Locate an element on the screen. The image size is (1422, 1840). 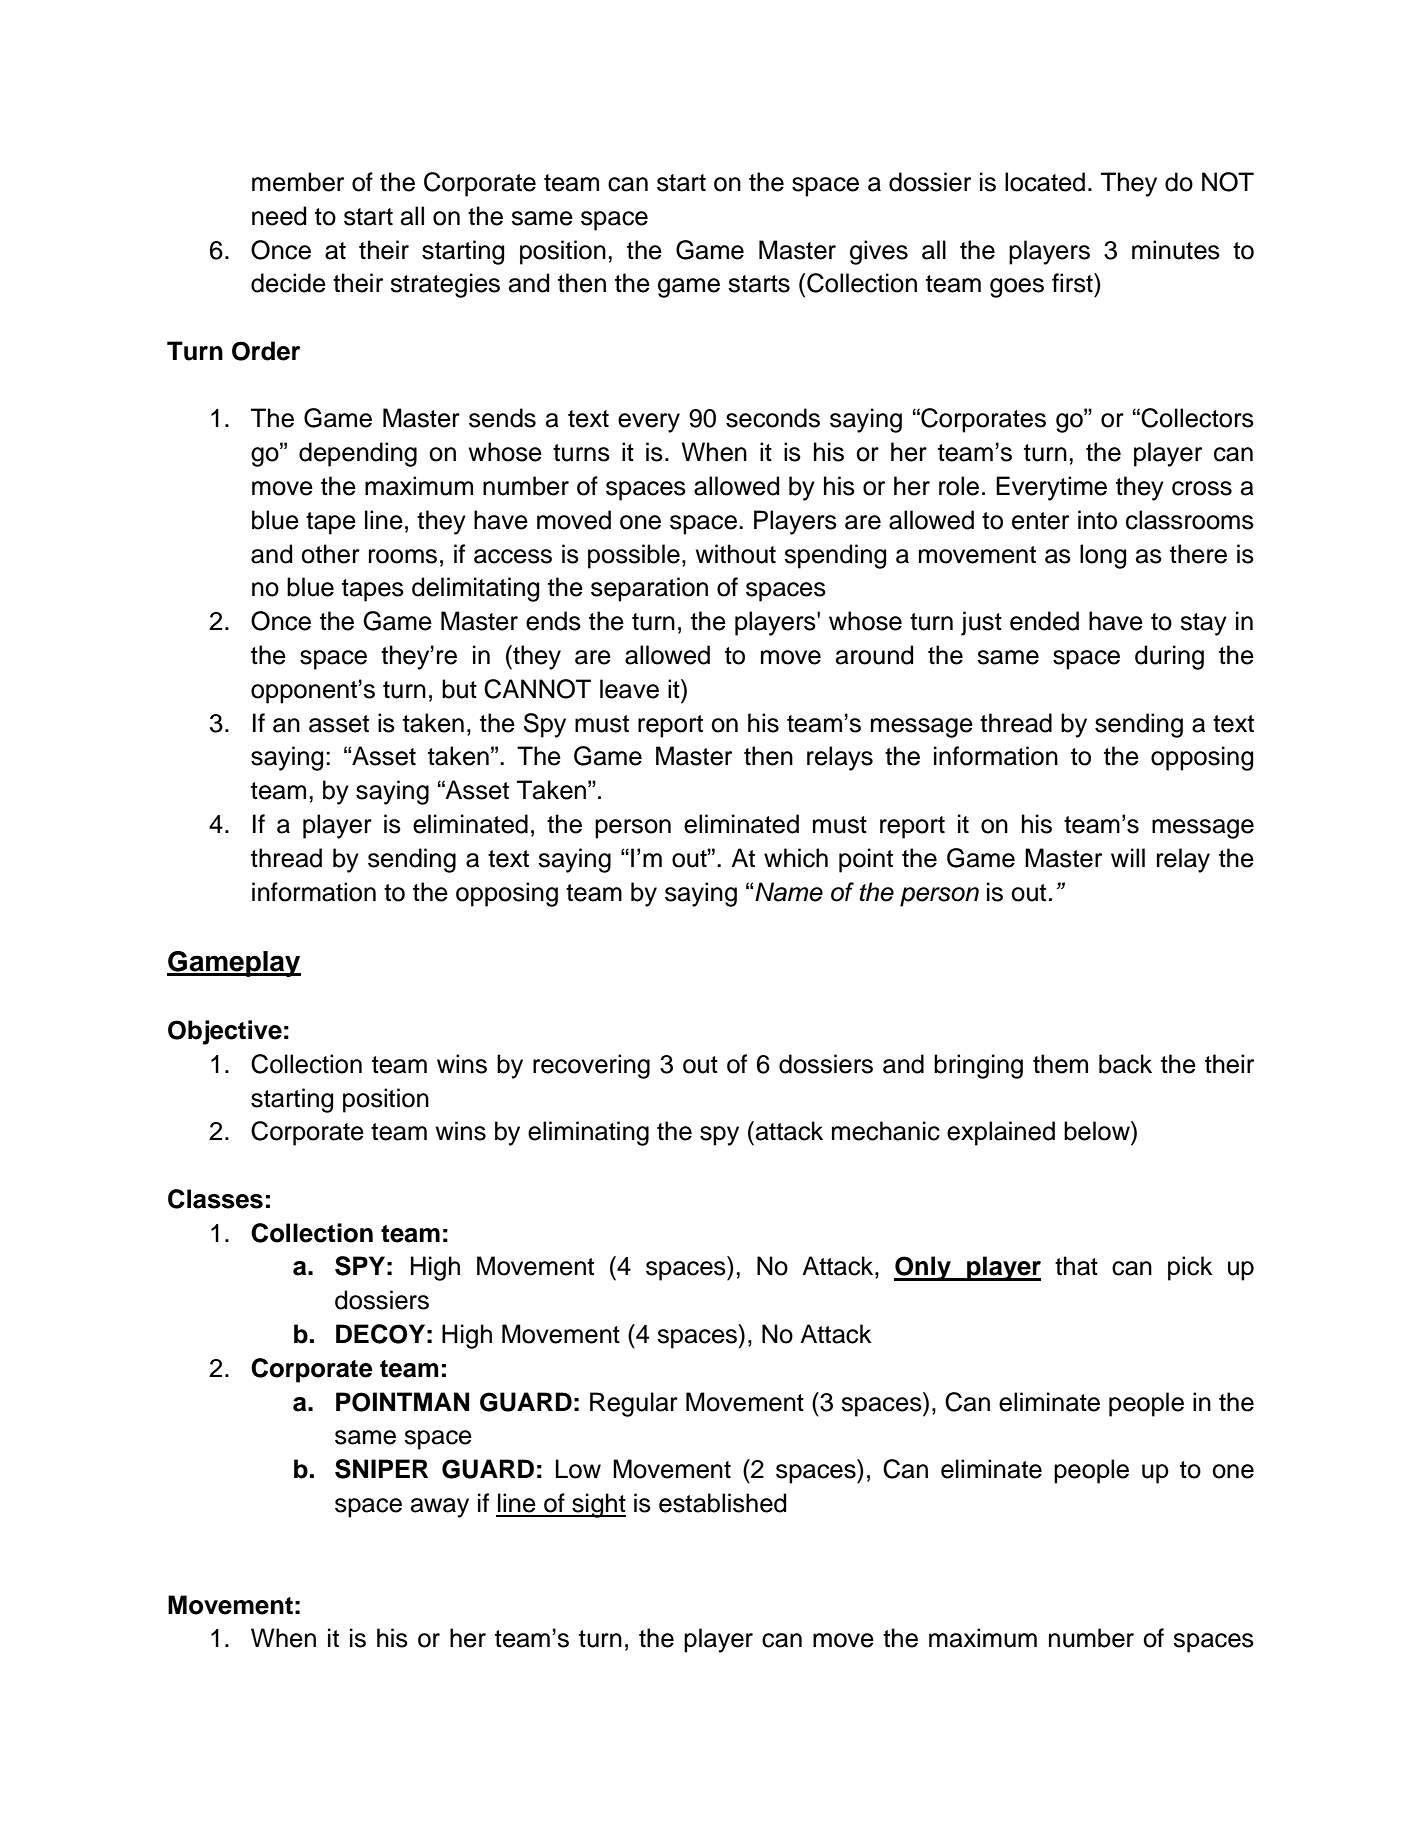
SNIPER is located at coordinates (381, 1469).
